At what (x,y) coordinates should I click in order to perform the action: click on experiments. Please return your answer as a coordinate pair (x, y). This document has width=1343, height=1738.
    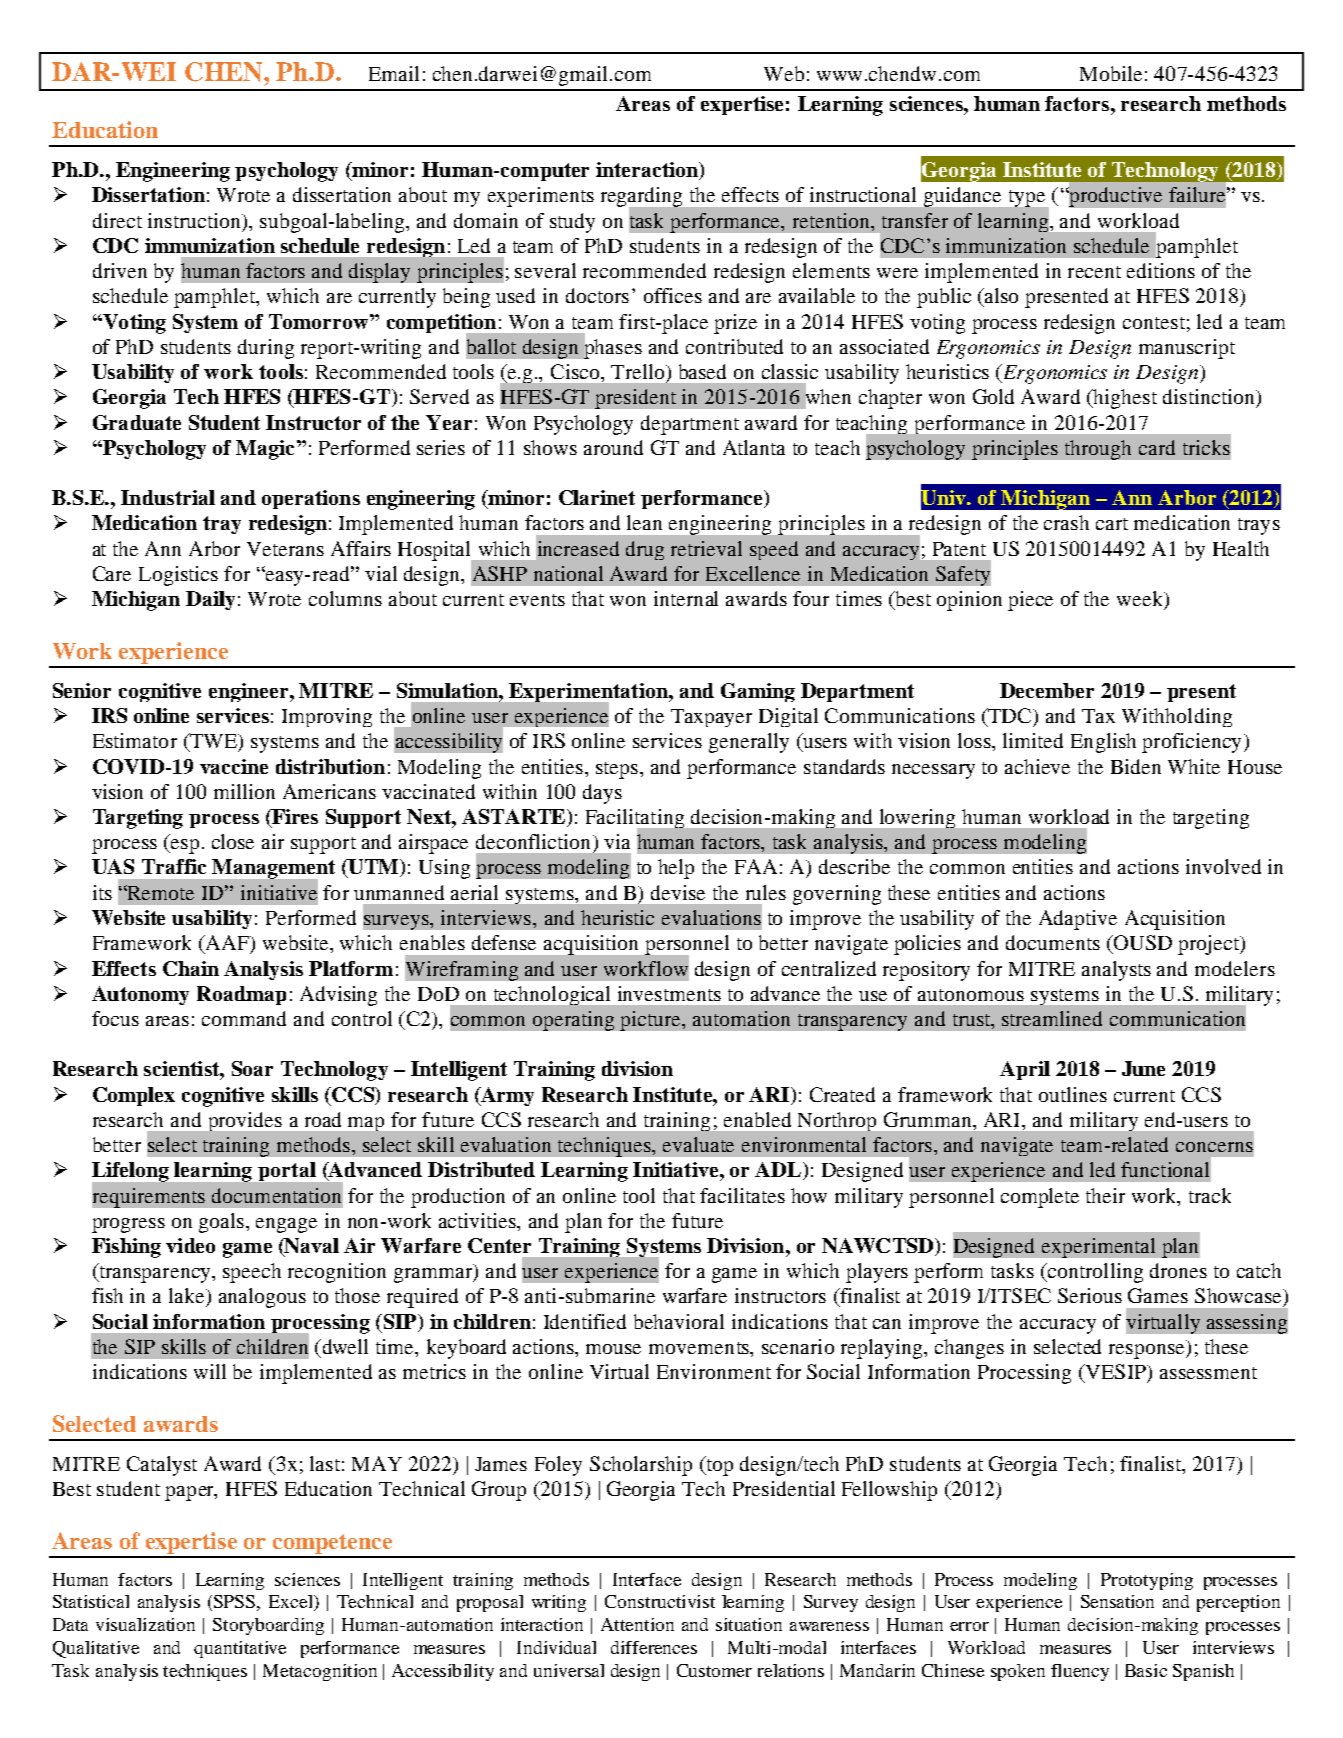
    Looking at the image, I should click on (541, 197).
